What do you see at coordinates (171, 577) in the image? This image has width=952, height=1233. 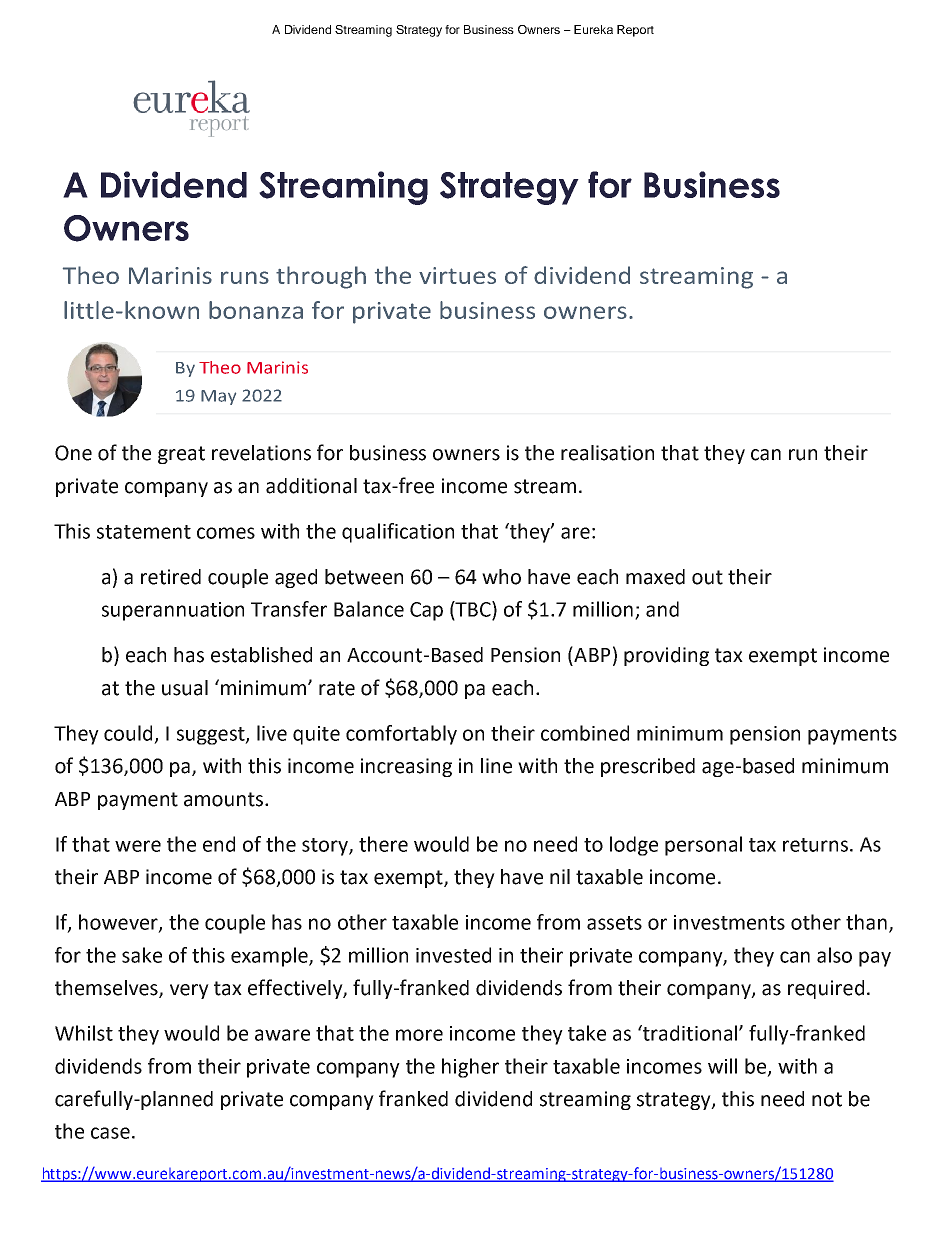 I see `retired` at bounding box center [171, 577].
